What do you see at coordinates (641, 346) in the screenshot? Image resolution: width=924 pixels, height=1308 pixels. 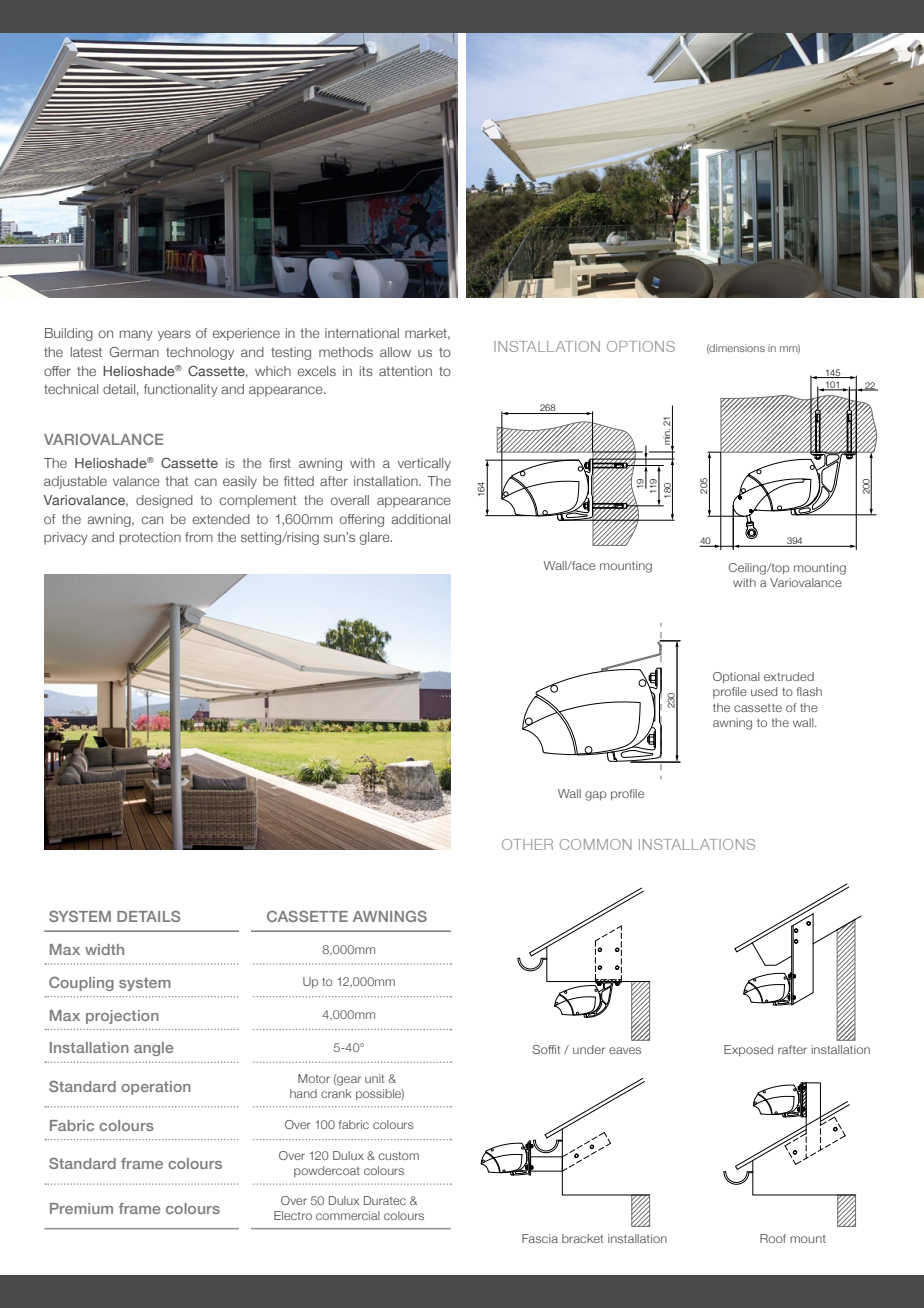 I see `OPTIONS` at bounding box center [641, 346].
